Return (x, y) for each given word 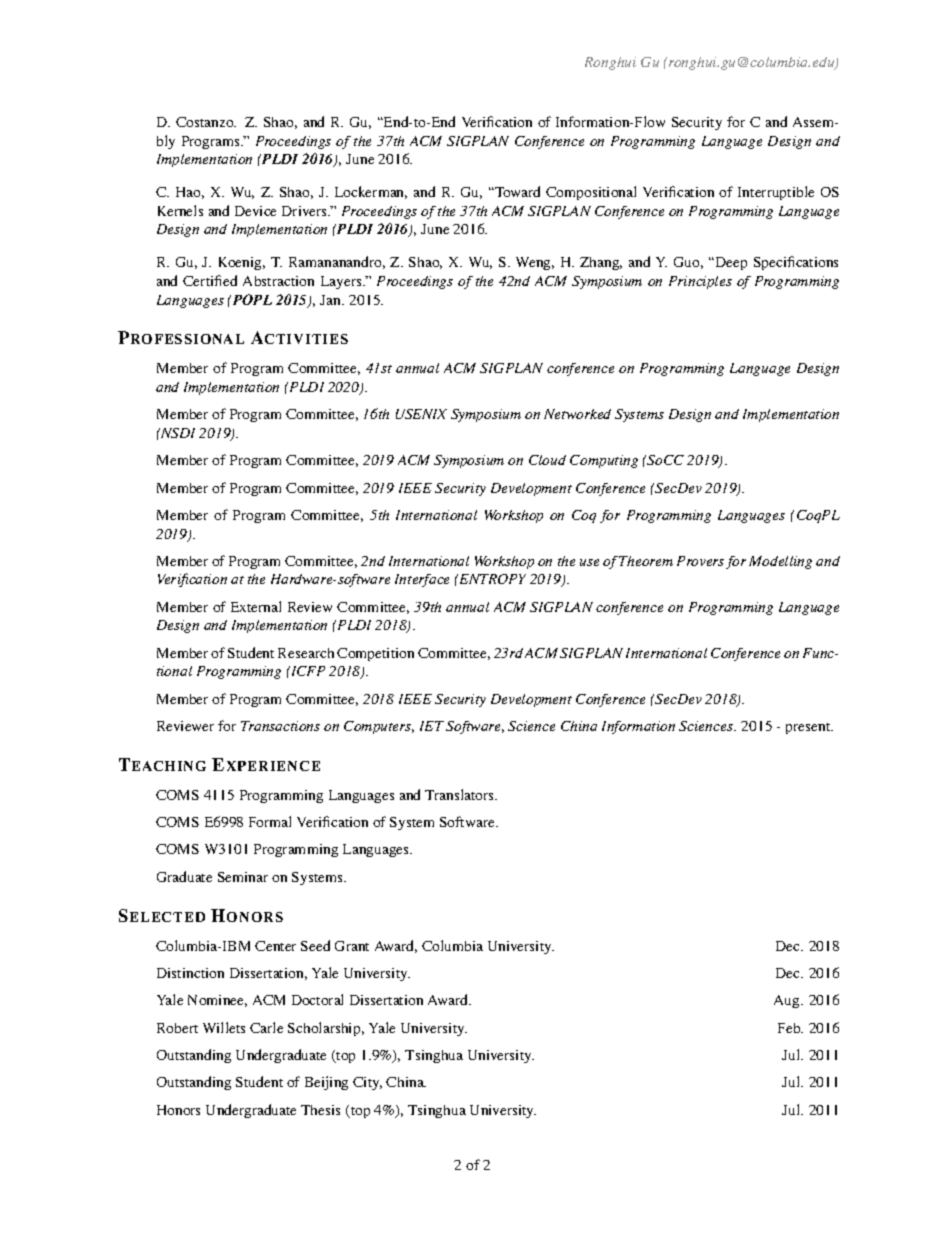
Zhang (601, 263)
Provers (700, 561)
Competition (375, 654)
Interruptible (776, 193)
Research (306, 653)
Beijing (326, 1083)
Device (255, 211)
